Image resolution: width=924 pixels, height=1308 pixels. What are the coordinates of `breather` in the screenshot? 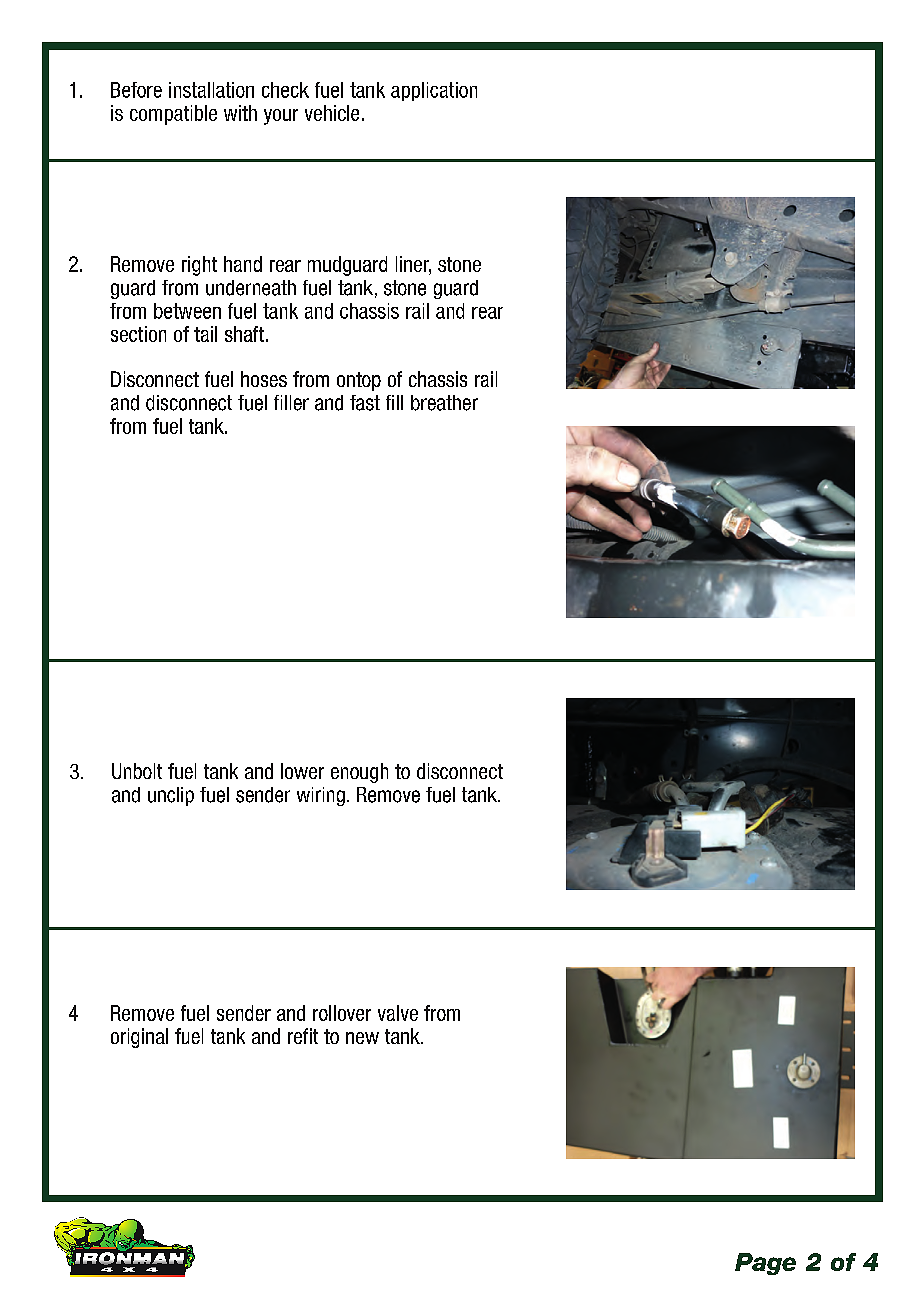 It's located at (444, 403).
